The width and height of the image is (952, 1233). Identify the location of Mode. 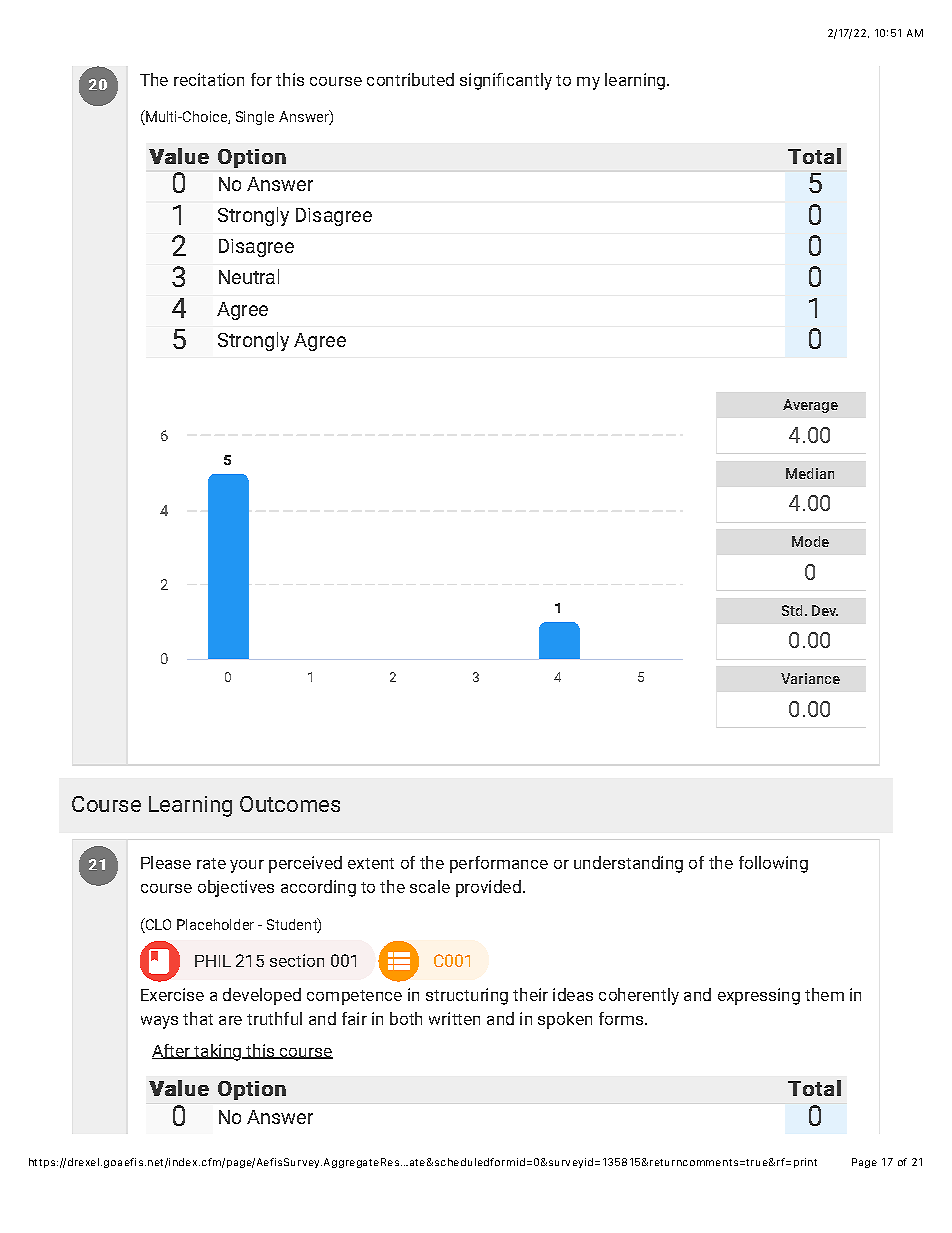
(810, 541).
